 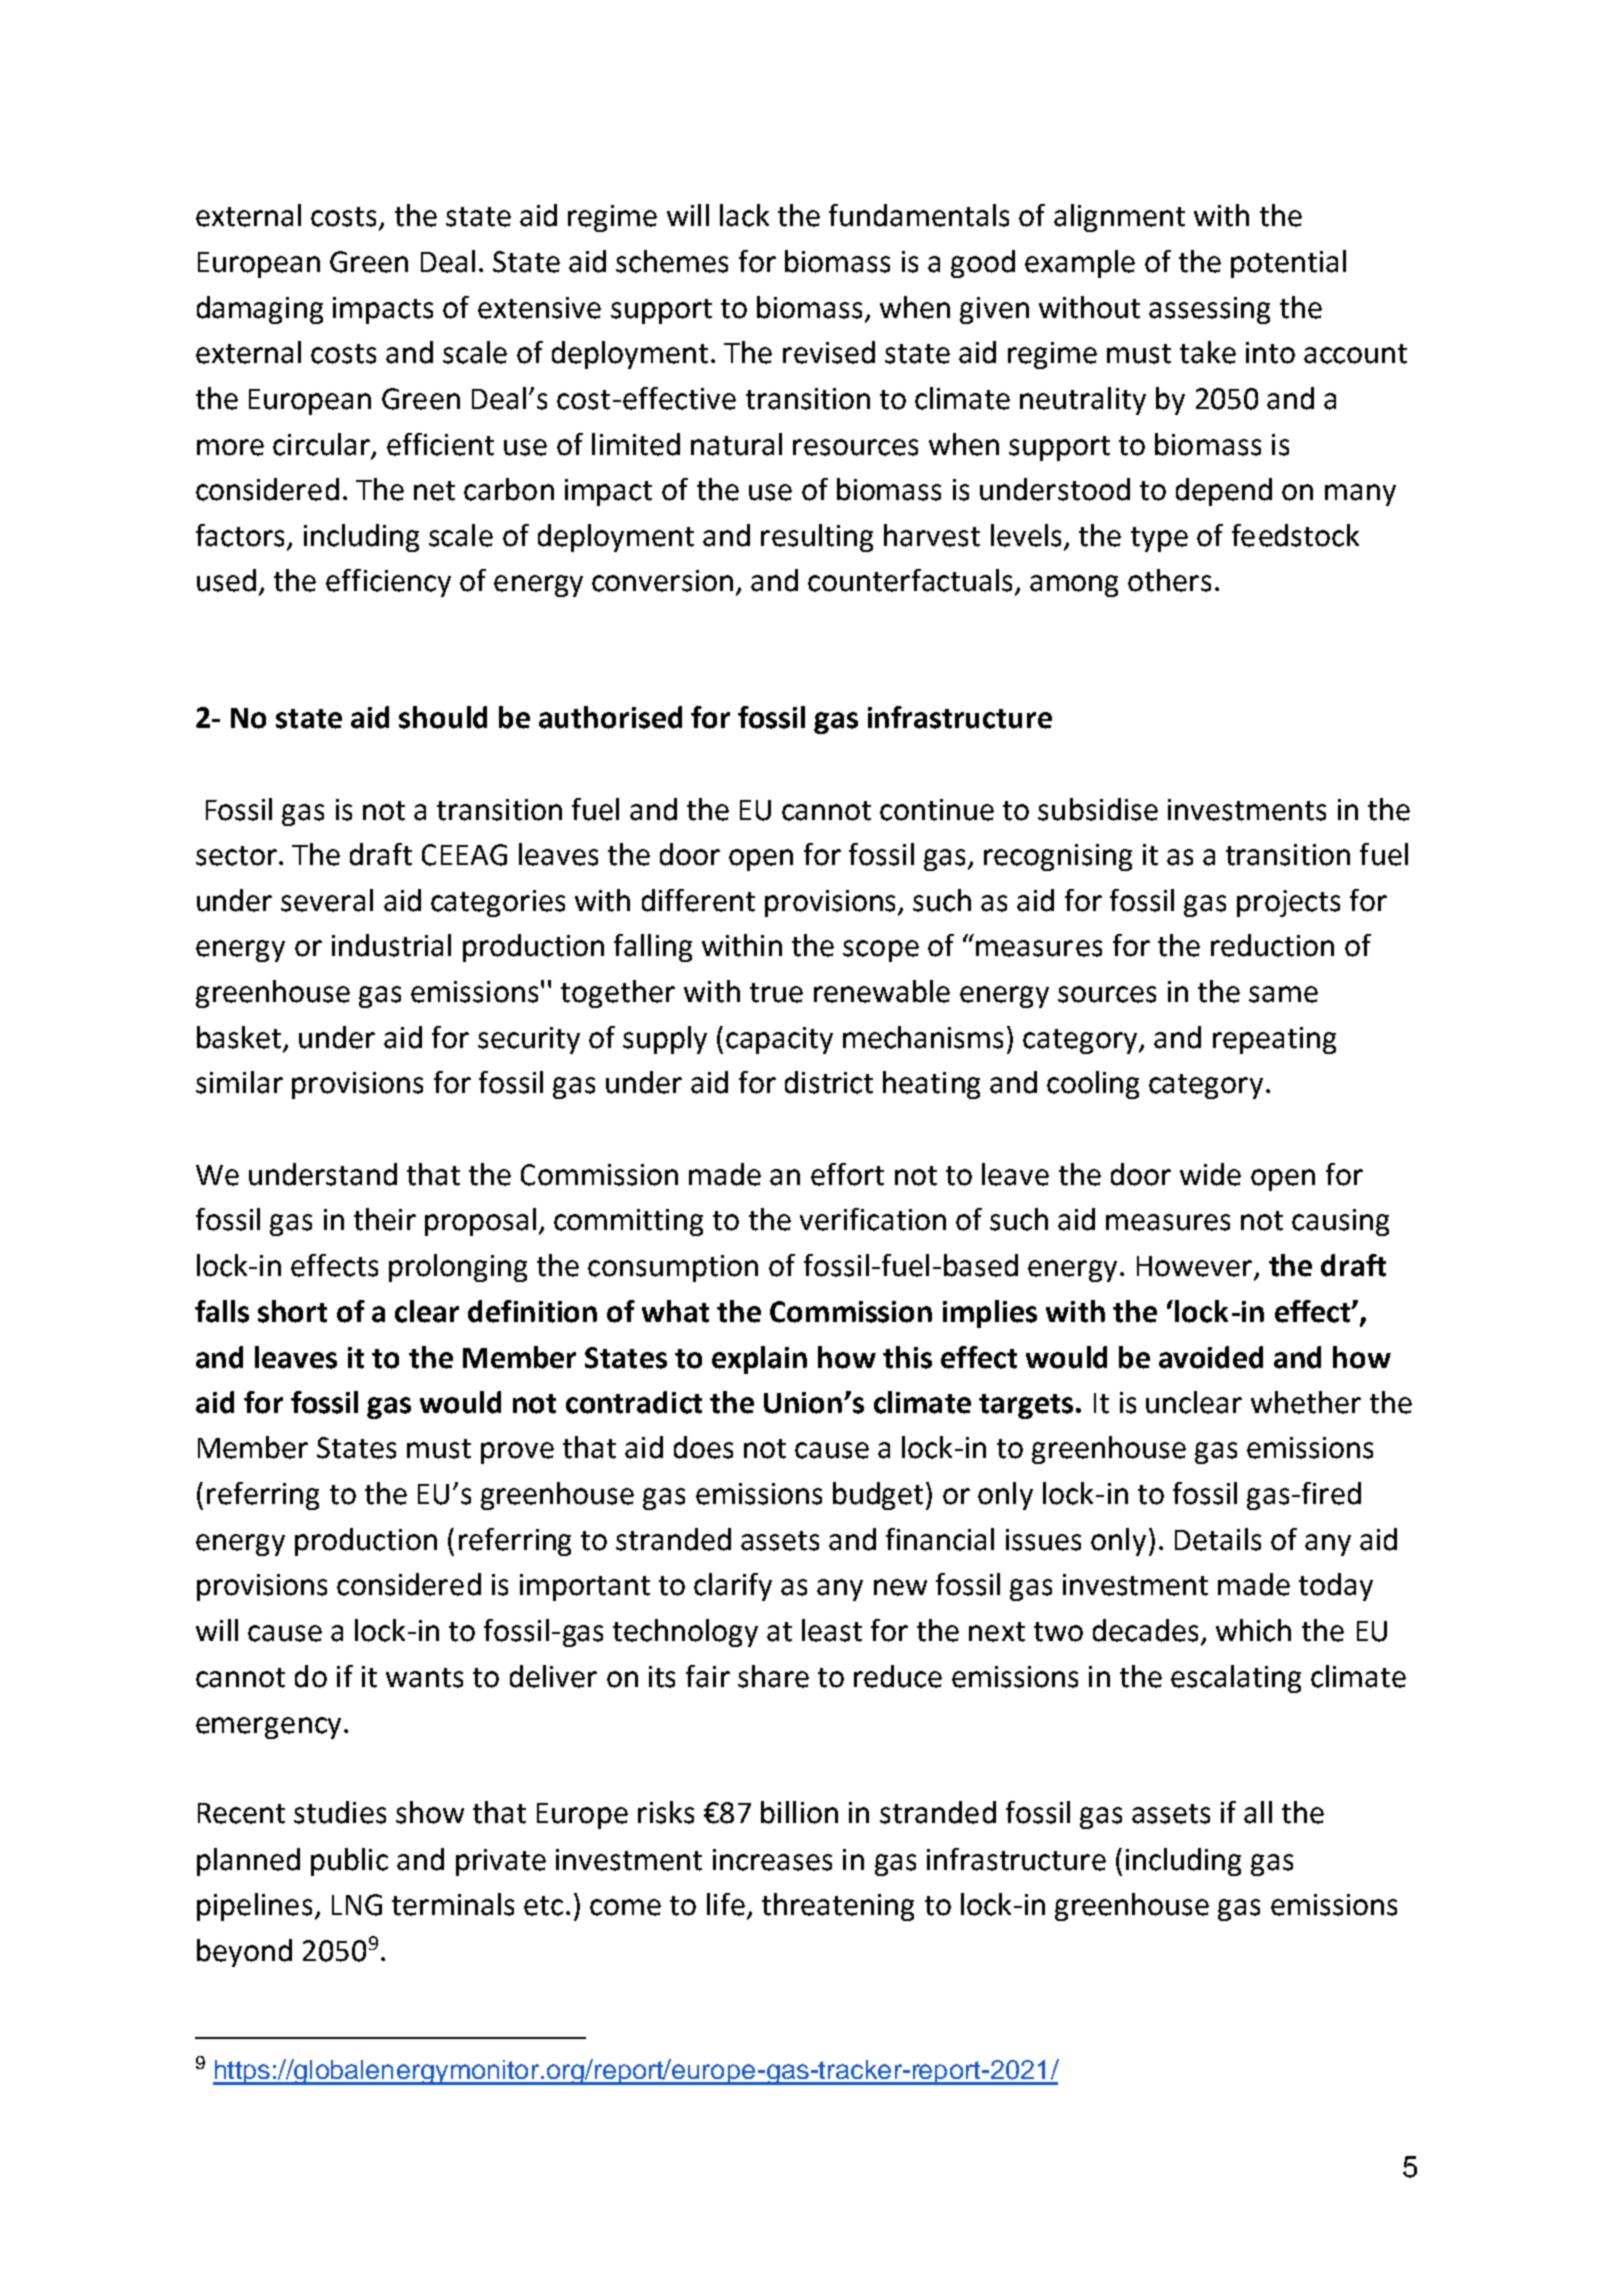 What do you see at coordinates (744, 215) in the page?
I see `lack` at bounding box center [744, 215].
